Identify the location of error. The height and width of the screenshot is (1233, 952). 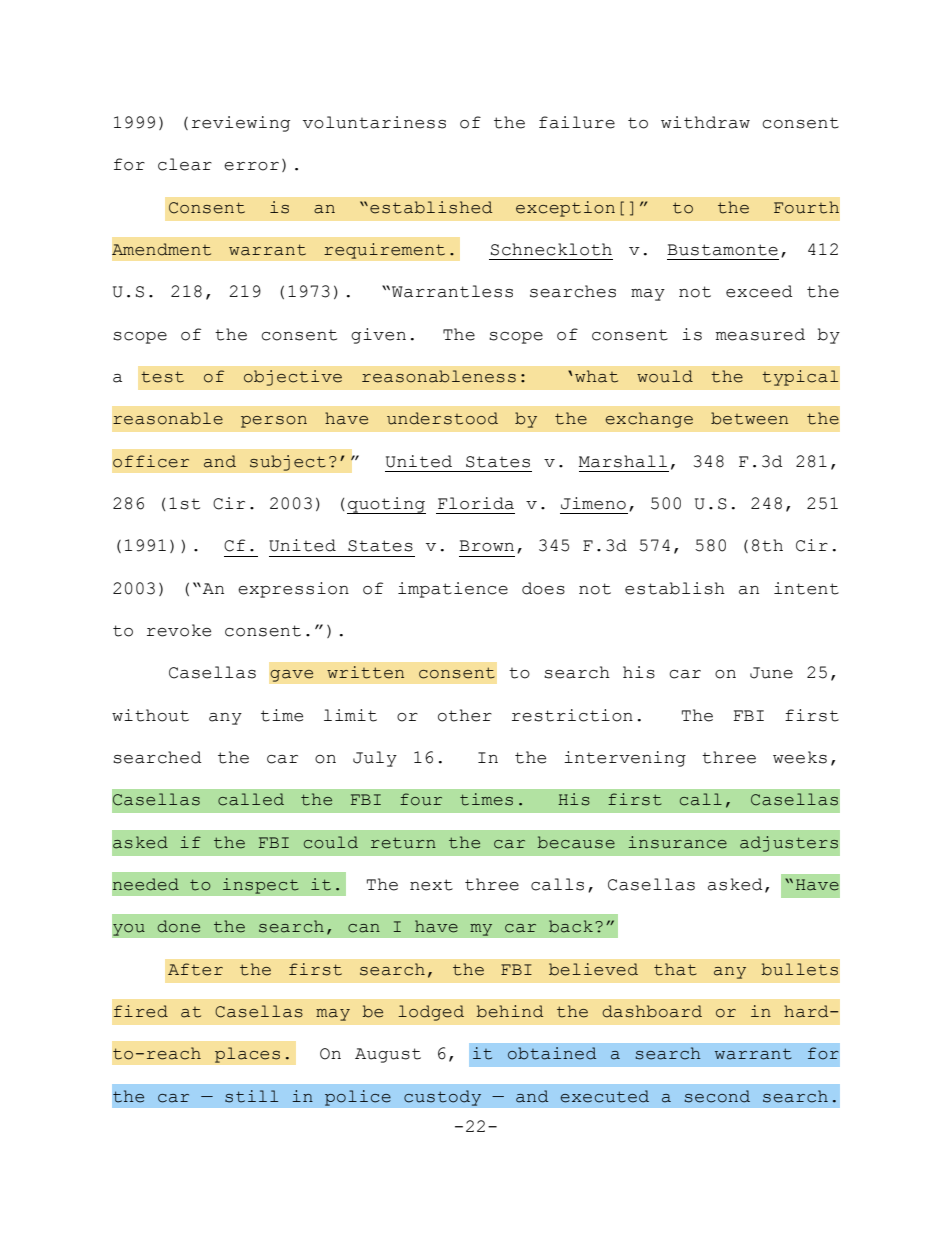
(251, 166).
